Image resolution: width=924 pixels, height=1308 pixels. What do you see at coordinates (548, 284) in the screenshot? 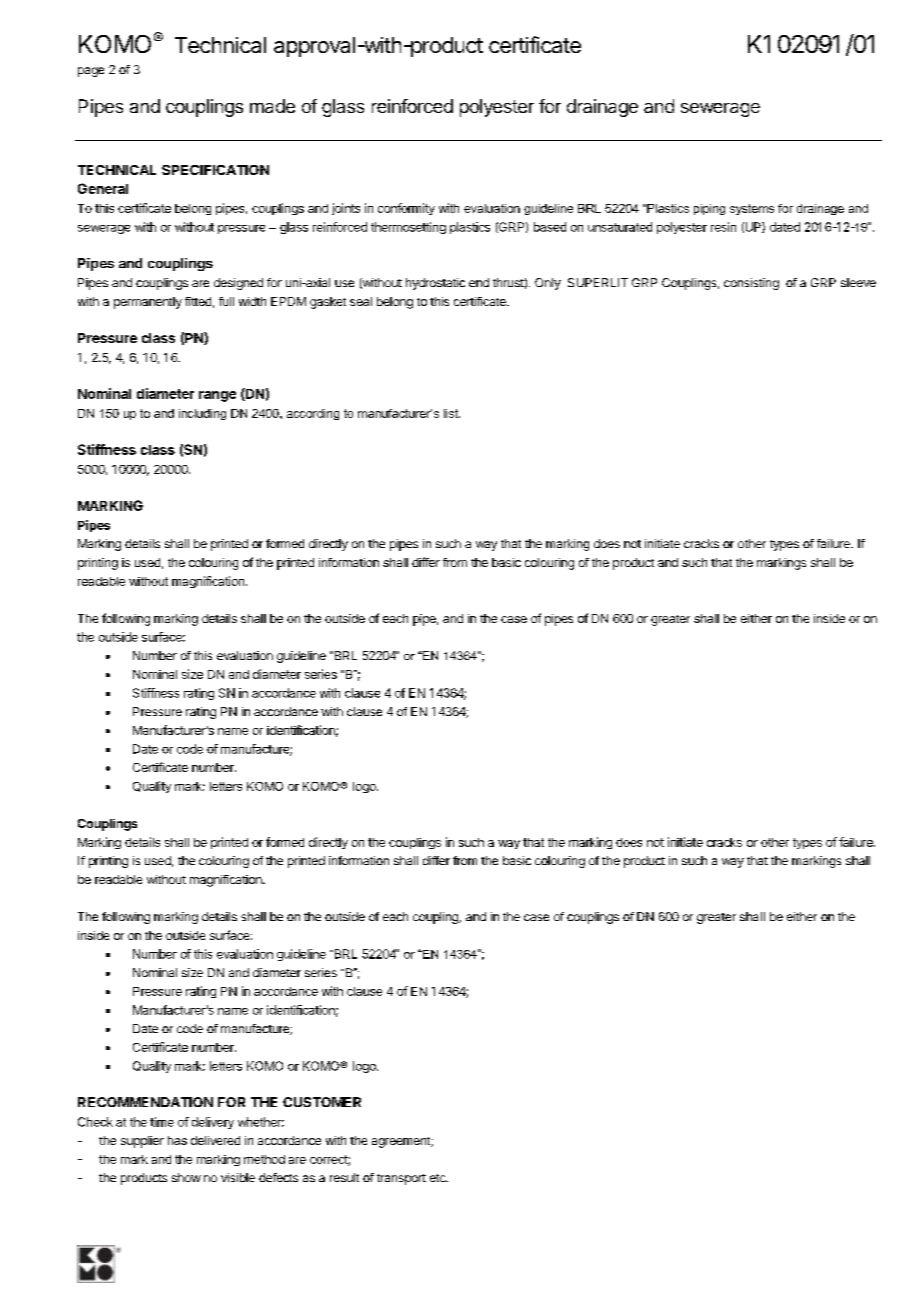
I see `Only` at bounding box center [548, 284].
